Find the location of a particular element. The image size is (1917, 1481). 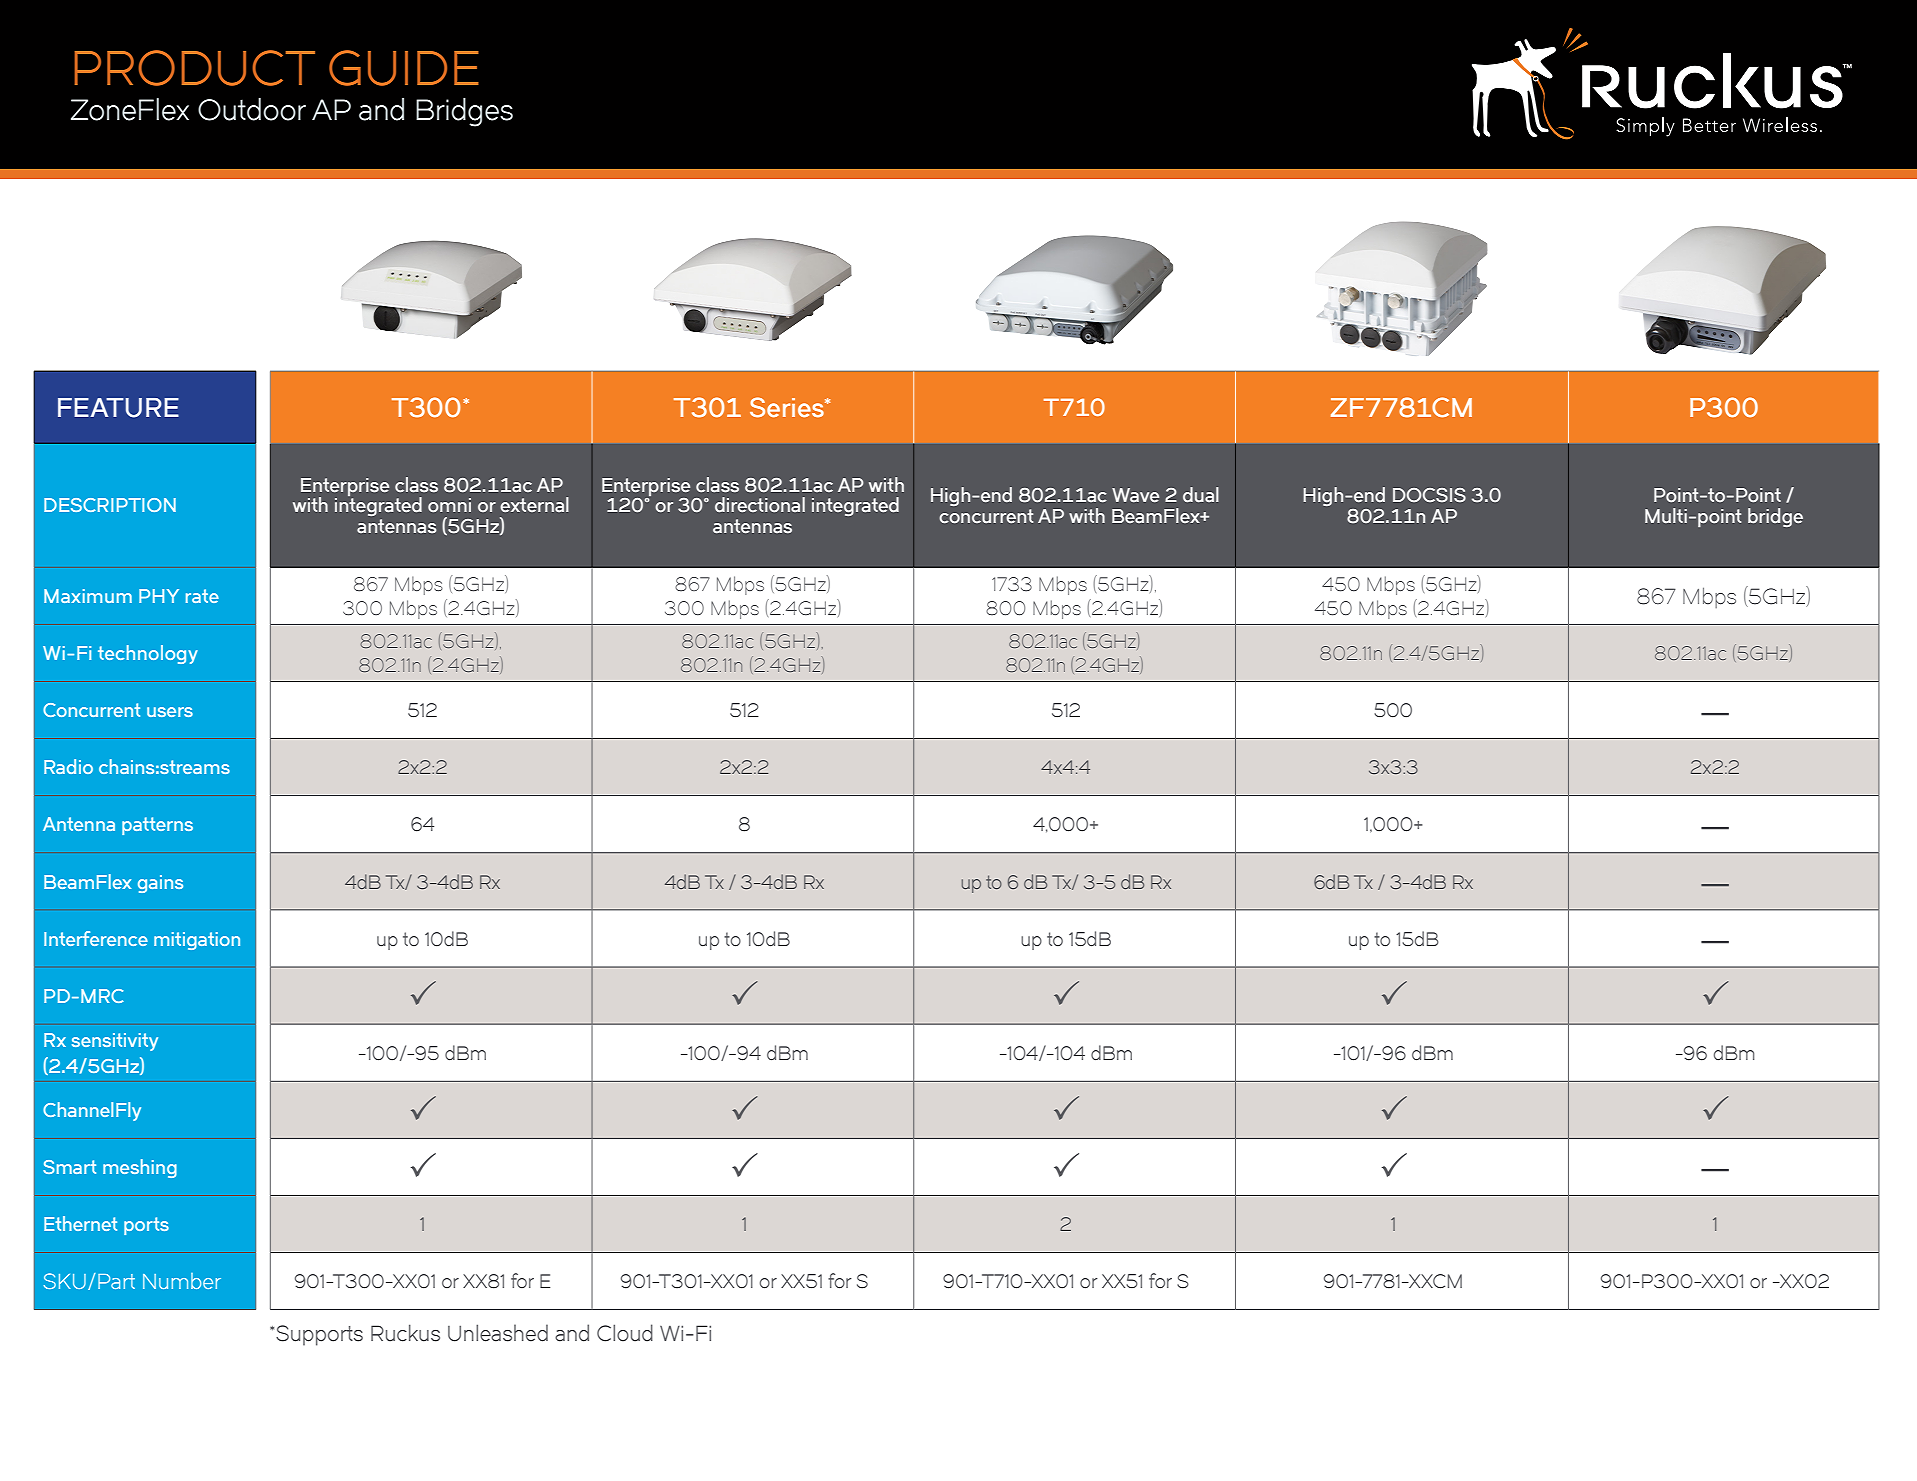

gains is located at coordinates (160, 884).
